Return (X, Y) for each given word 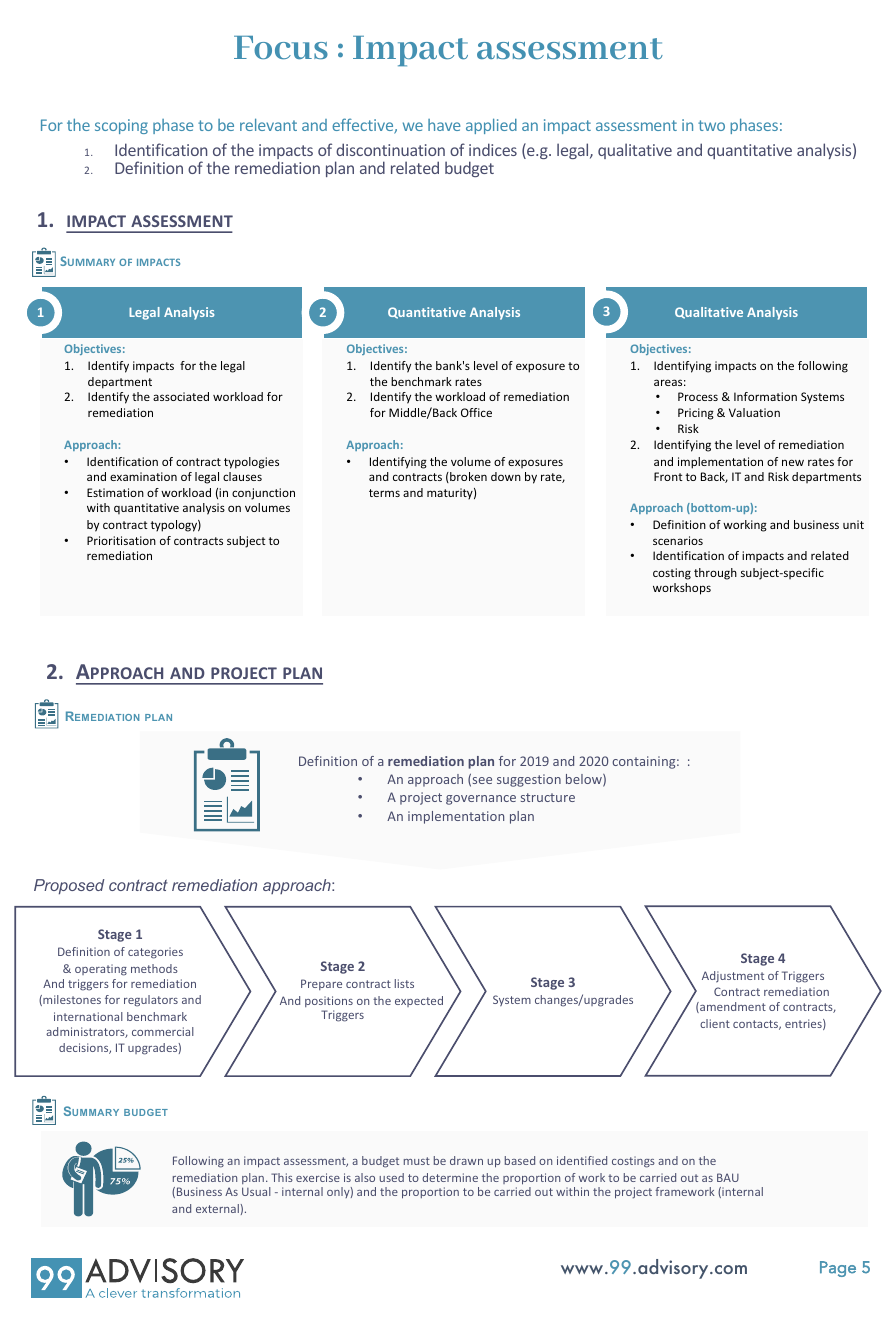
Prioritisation (121, 540)
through (715, 574)
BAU (728, 1177)
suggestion (529, 780)
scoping (121, 126)
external (217, 1208)
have (444, 125)
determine (450, 1177)
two (711, 125)
